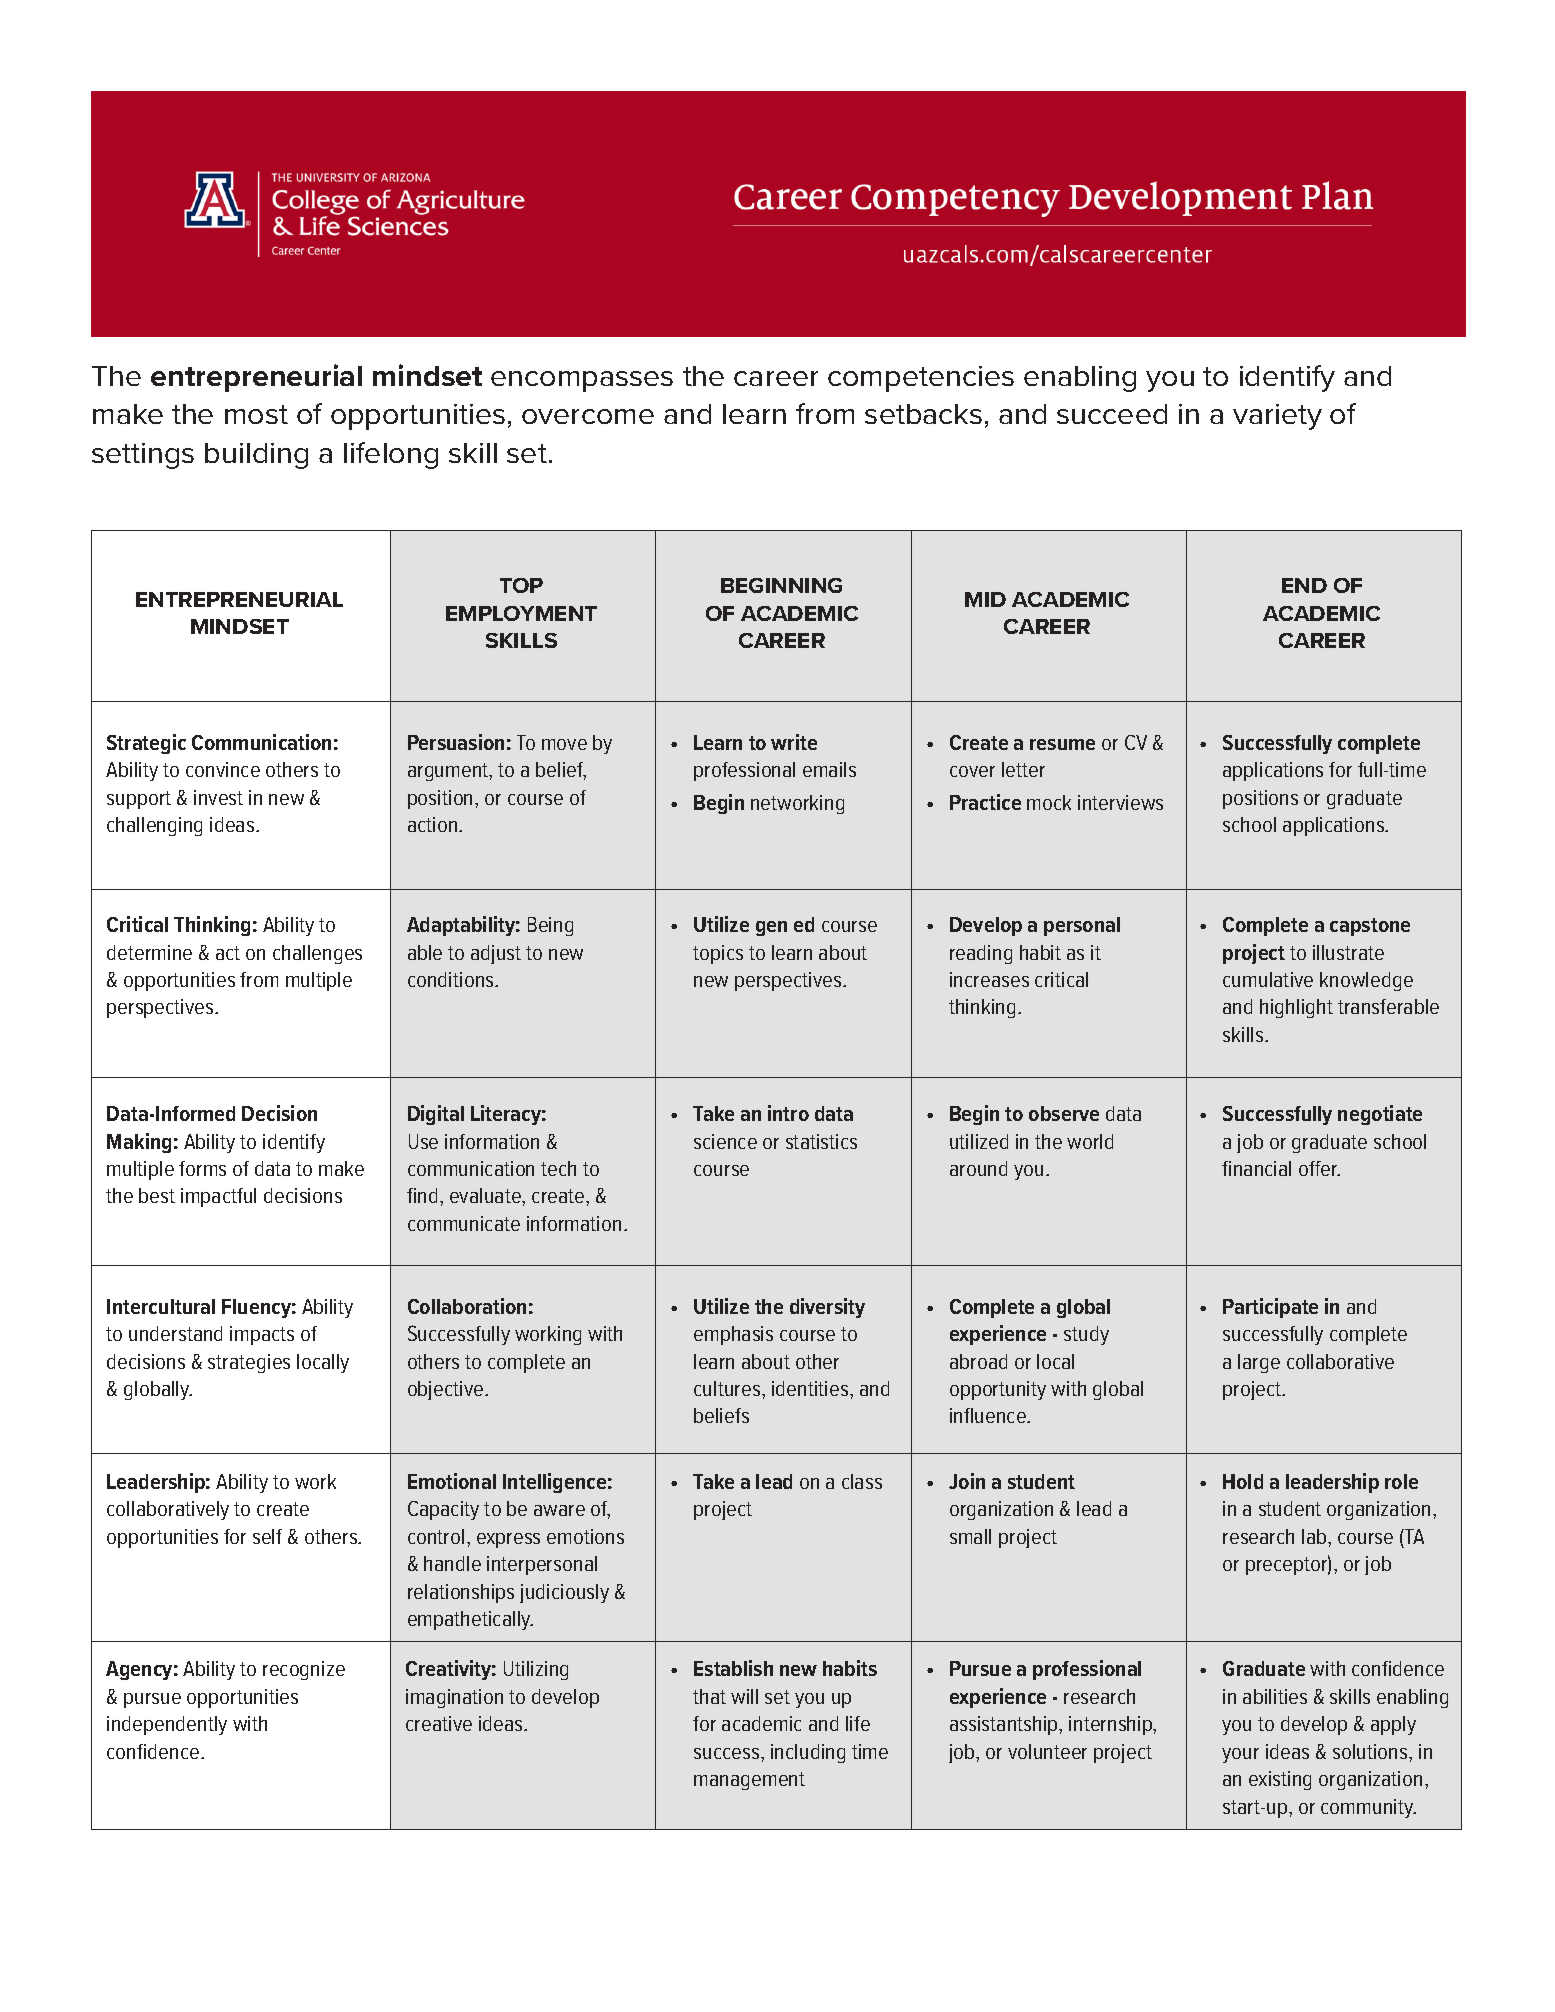 Image resolution: width=1555 pixels, height=2012 pixels. Describe the element at coordinates (718, 954) in the image. I see `topics` at that location.
